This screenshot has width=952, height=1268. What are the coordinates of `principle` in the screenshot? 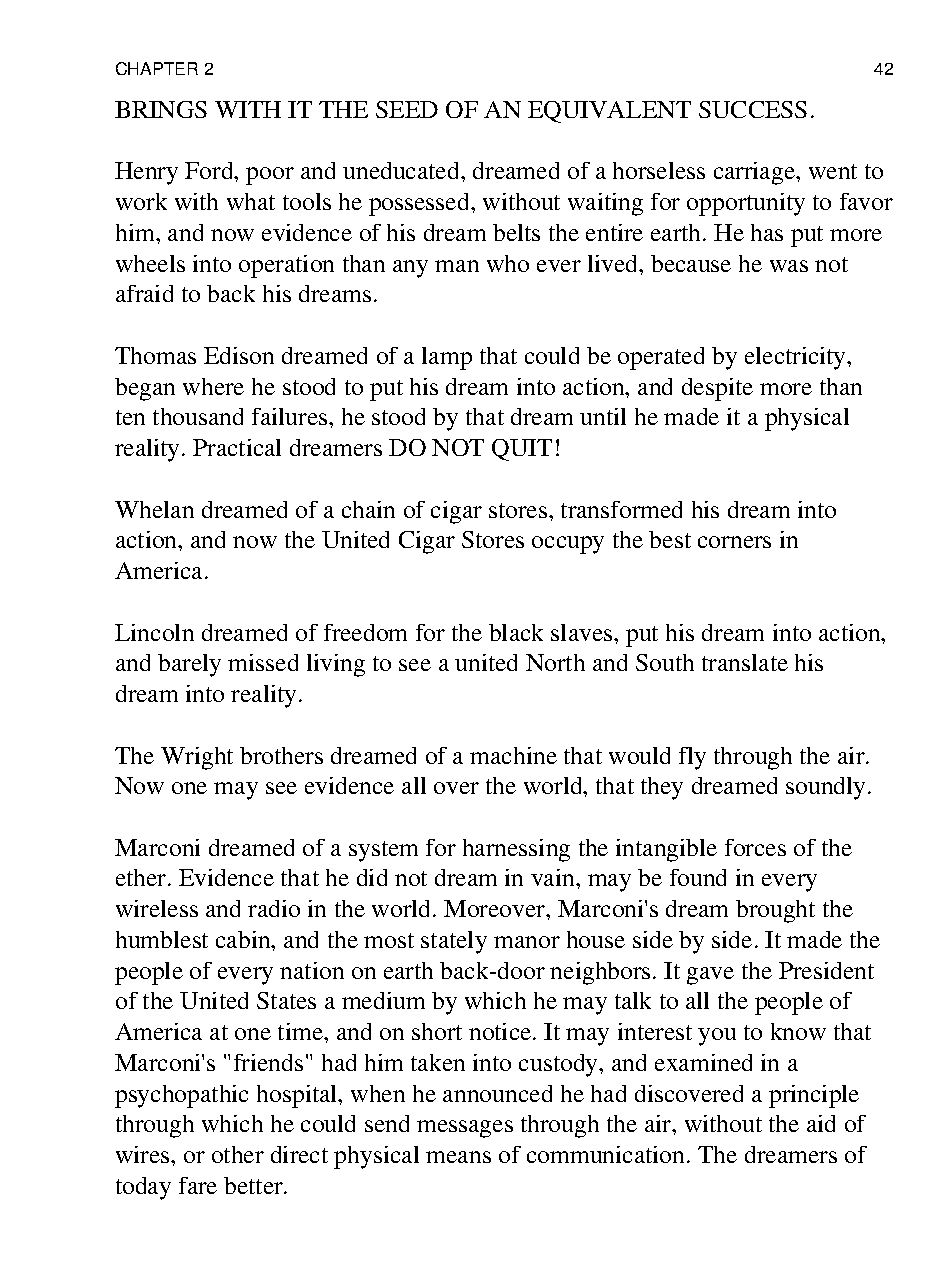 It's located at (814, 1096).
